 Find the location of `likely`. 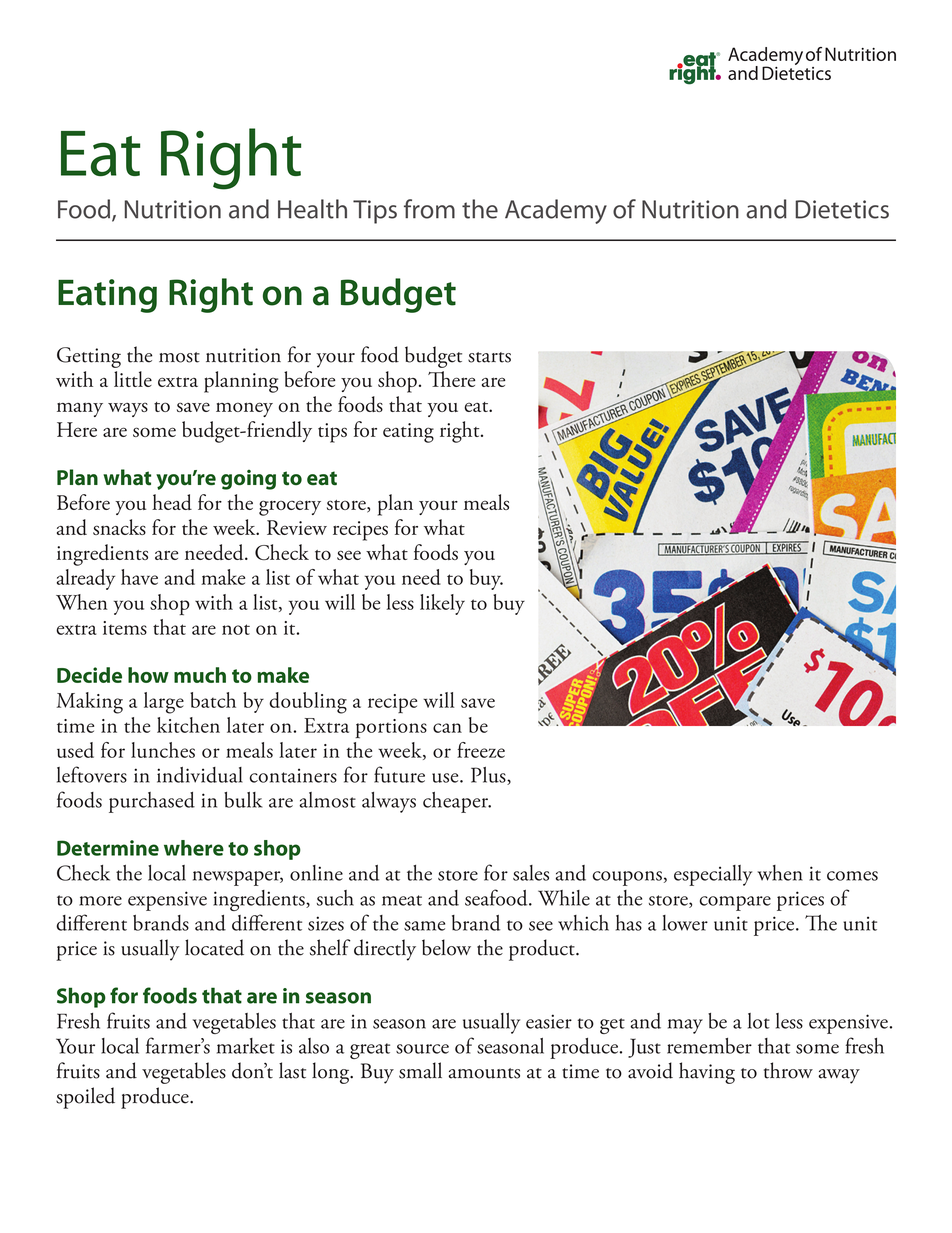

likely is located at coordinates (442, 604).
